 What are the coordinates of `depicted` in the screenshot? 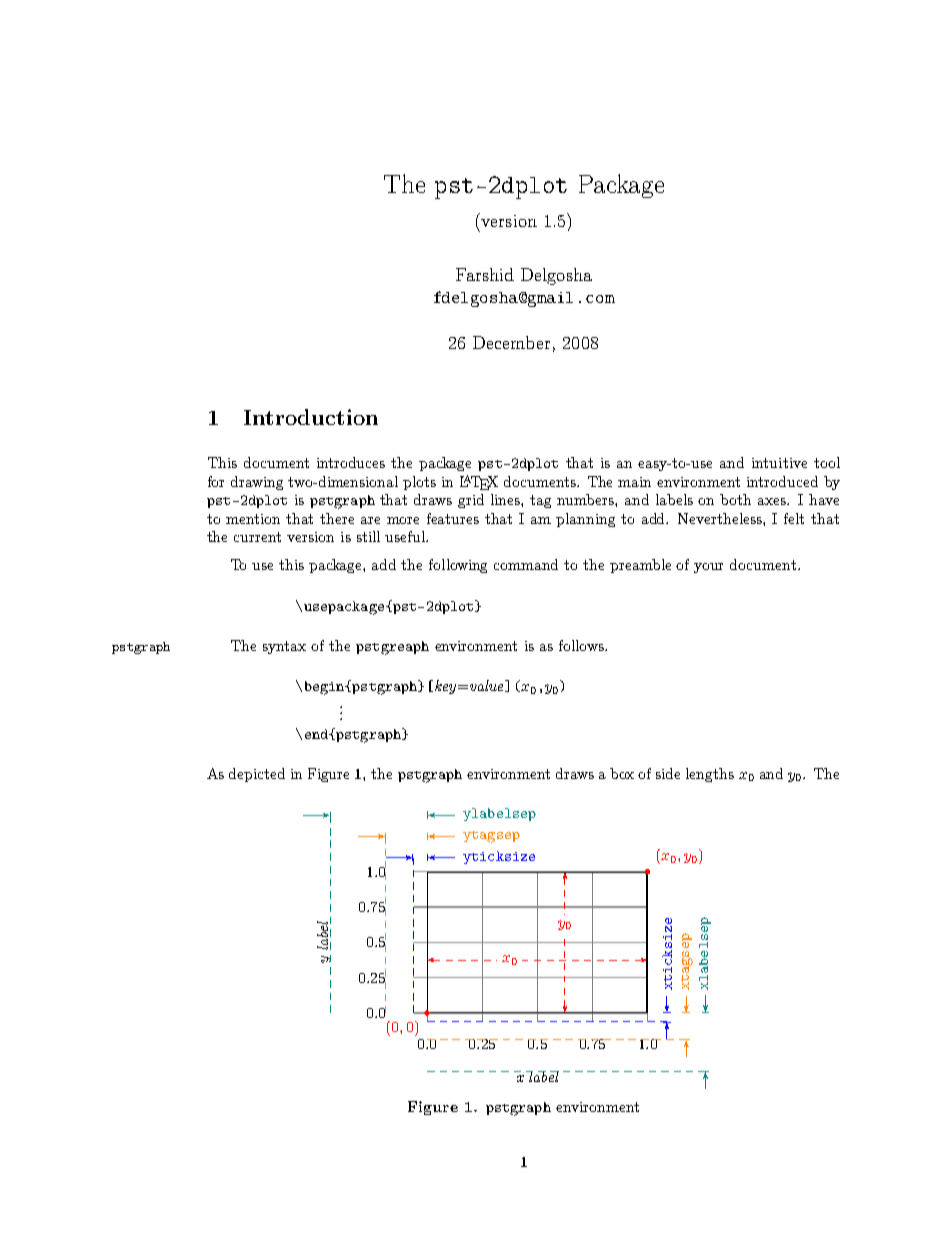 It's located at (257, 775).
